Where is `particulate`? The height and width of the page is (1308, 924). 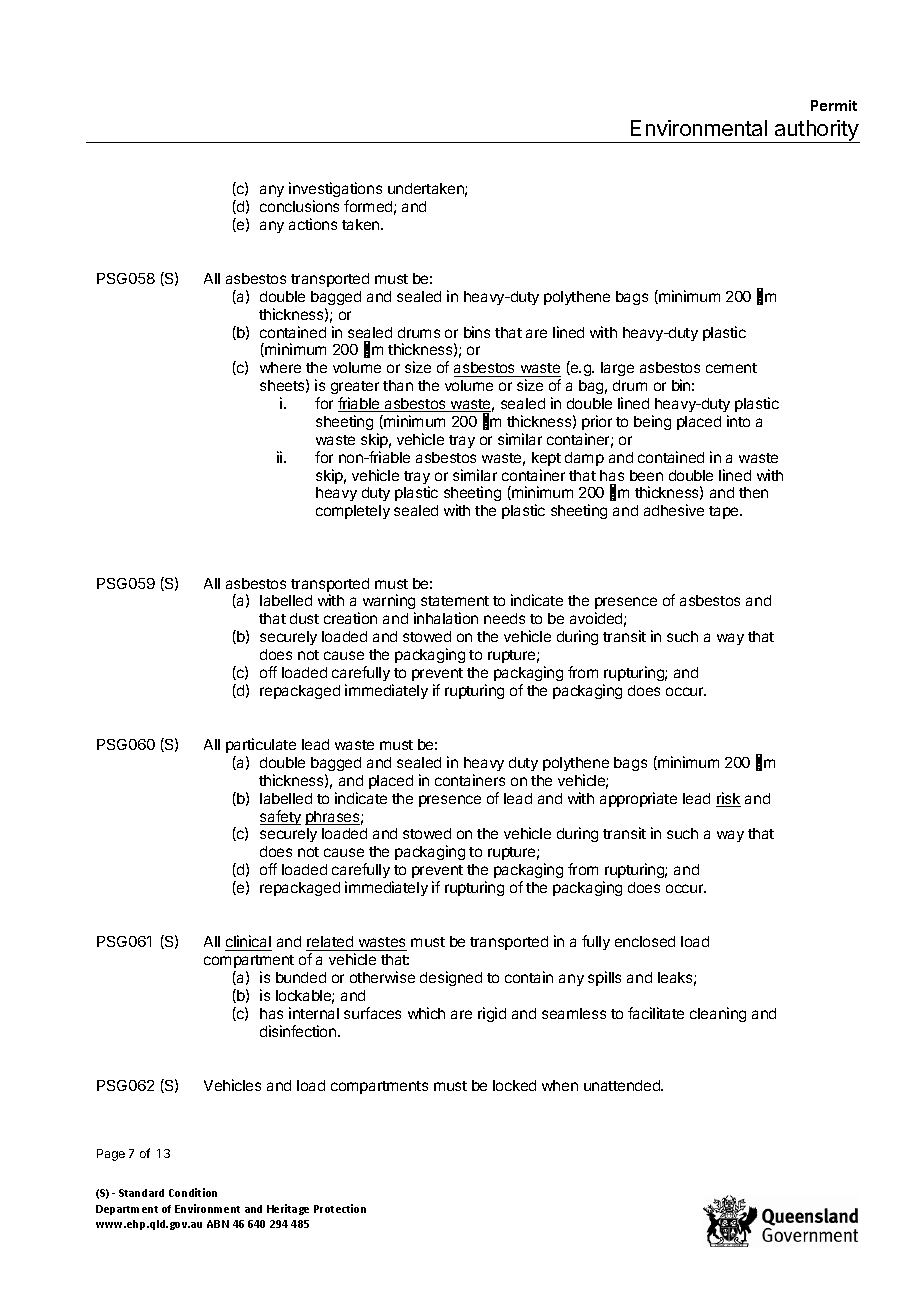
particulate is located at coordinates (261, 745).
